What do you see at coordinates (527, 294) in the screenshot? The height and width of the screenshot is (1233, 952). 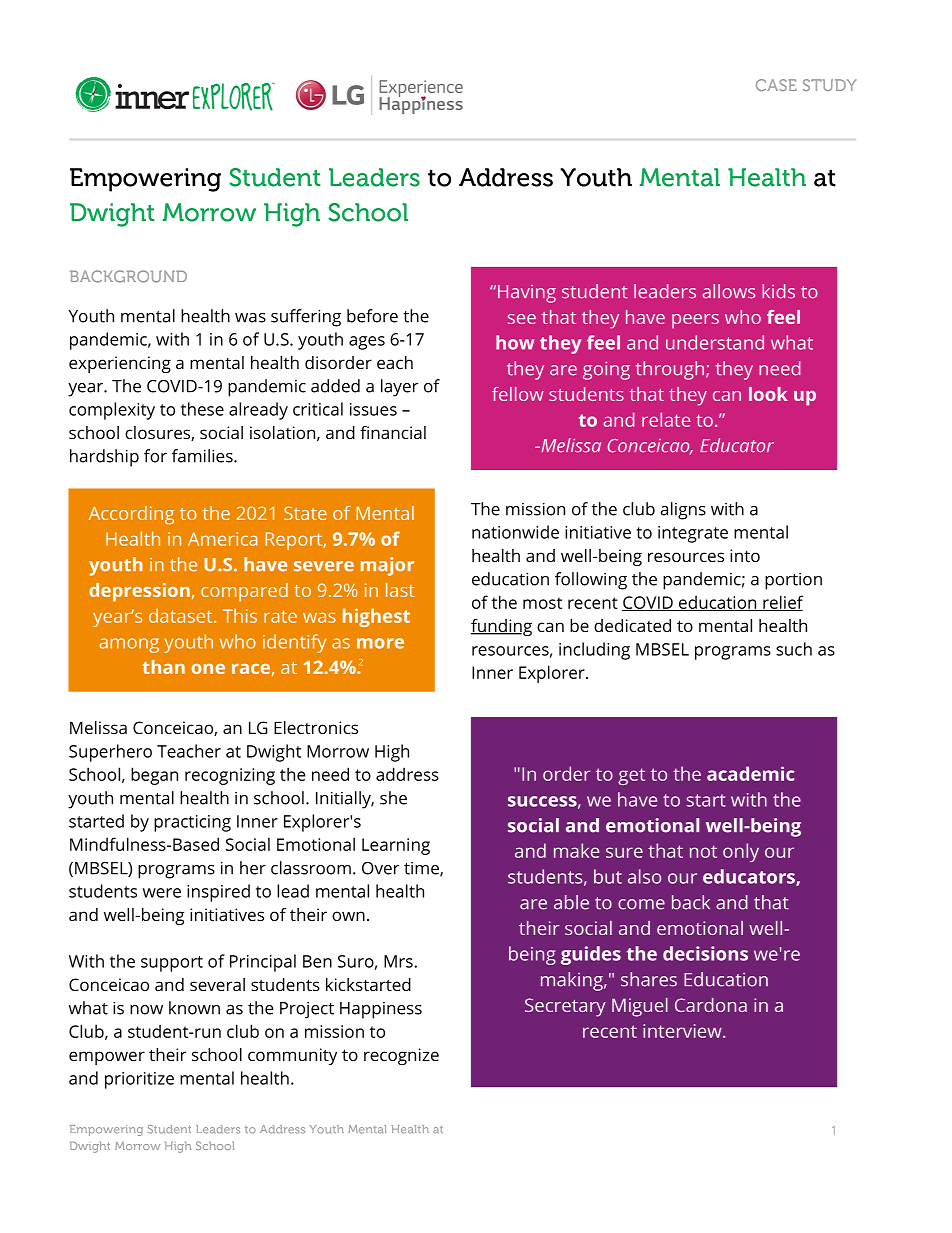 I see `Having` at bounding box center [527, 294].
